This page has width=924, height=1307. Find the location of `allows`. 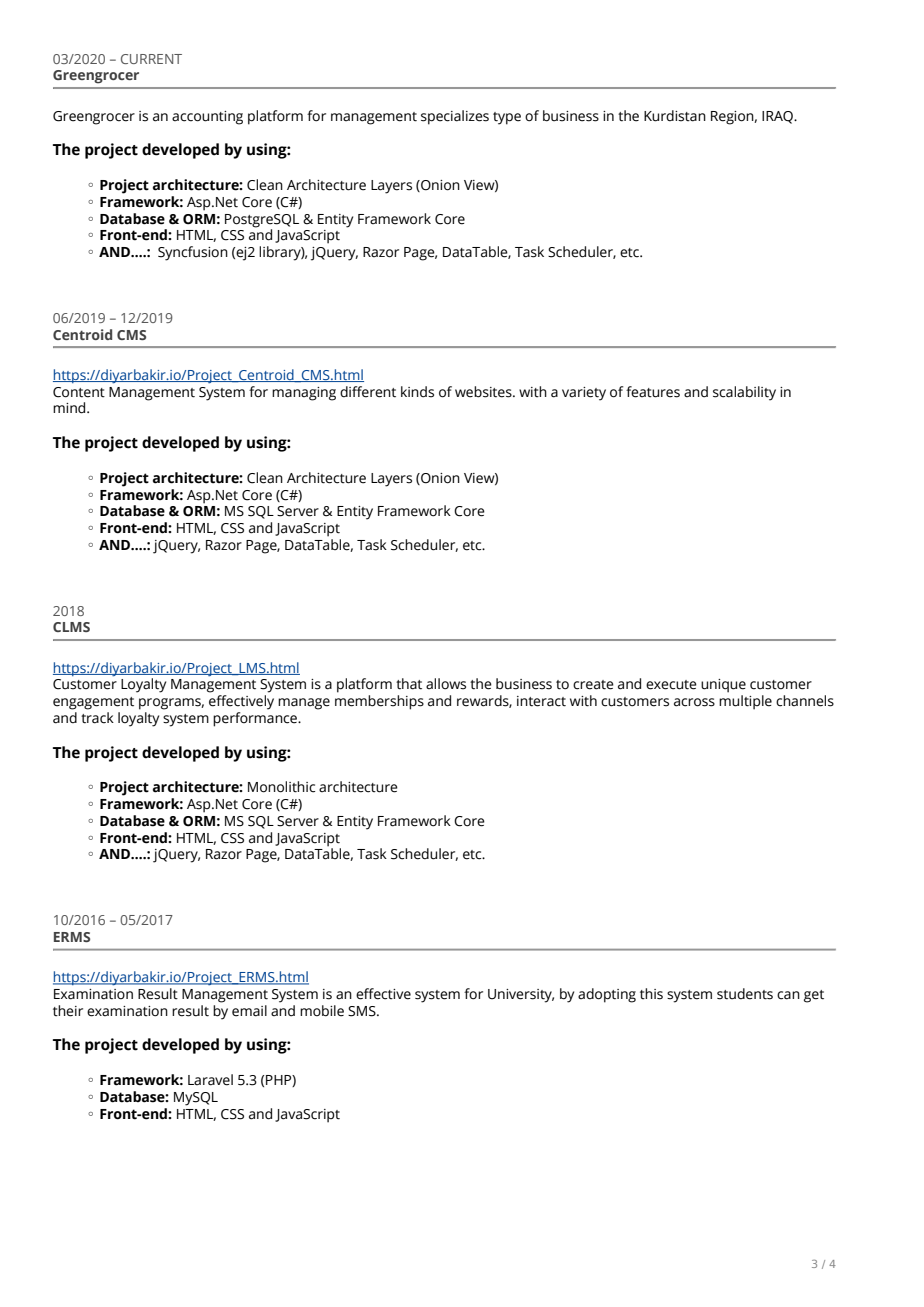

allows is located at coordinates (446, 684).
